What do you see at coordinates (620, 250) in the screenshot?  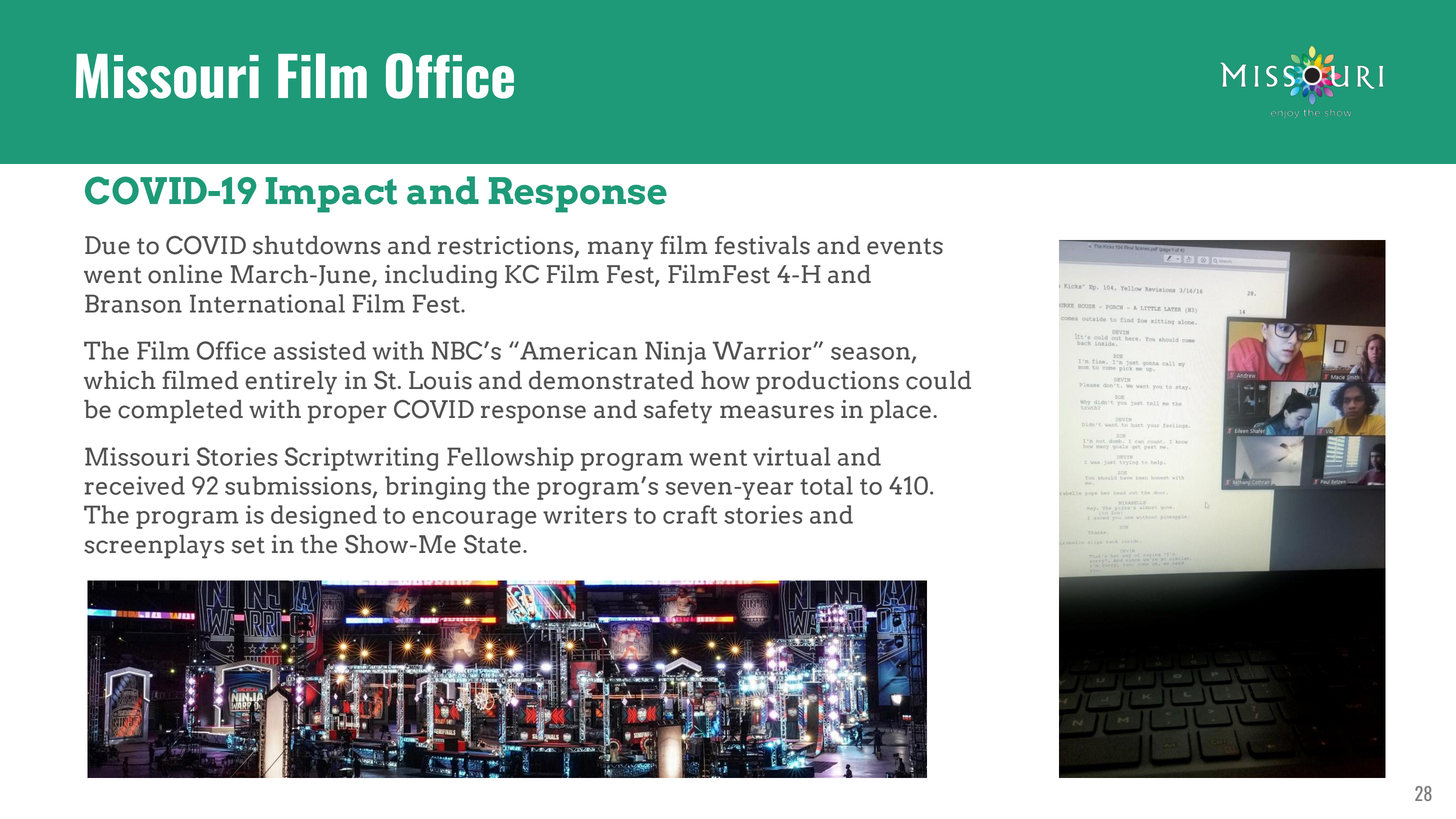 I see `many` at bounding box center [620, 250].
